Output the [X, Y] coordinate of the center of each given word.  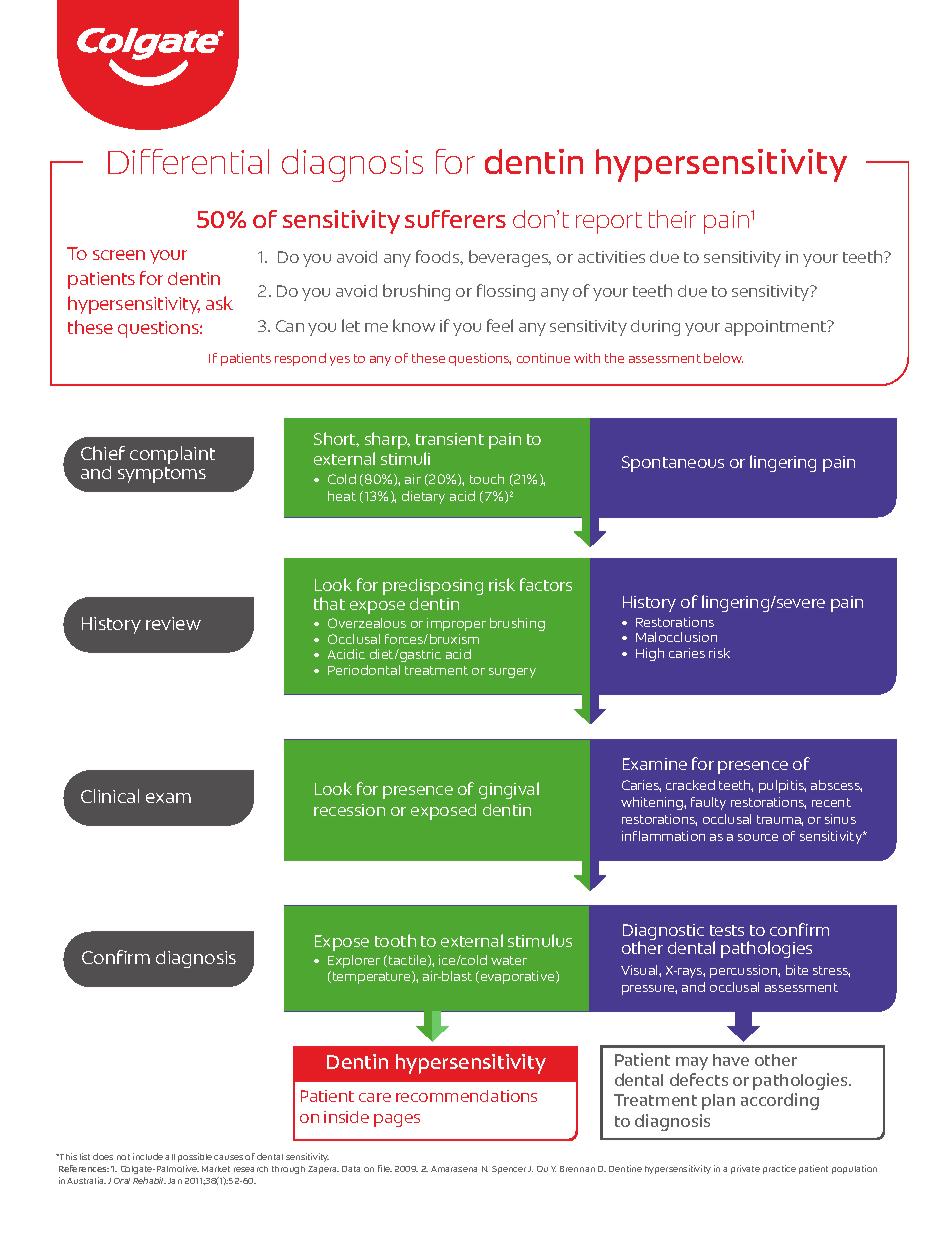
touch [487, 479]
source [758, 837]
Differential [188, 161]
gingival [509, 790]
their [672, 219]
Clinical [110, 796]
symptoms [162, 475]
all [170, 1157]
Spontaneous [673, 464]
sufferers [455, 219]
